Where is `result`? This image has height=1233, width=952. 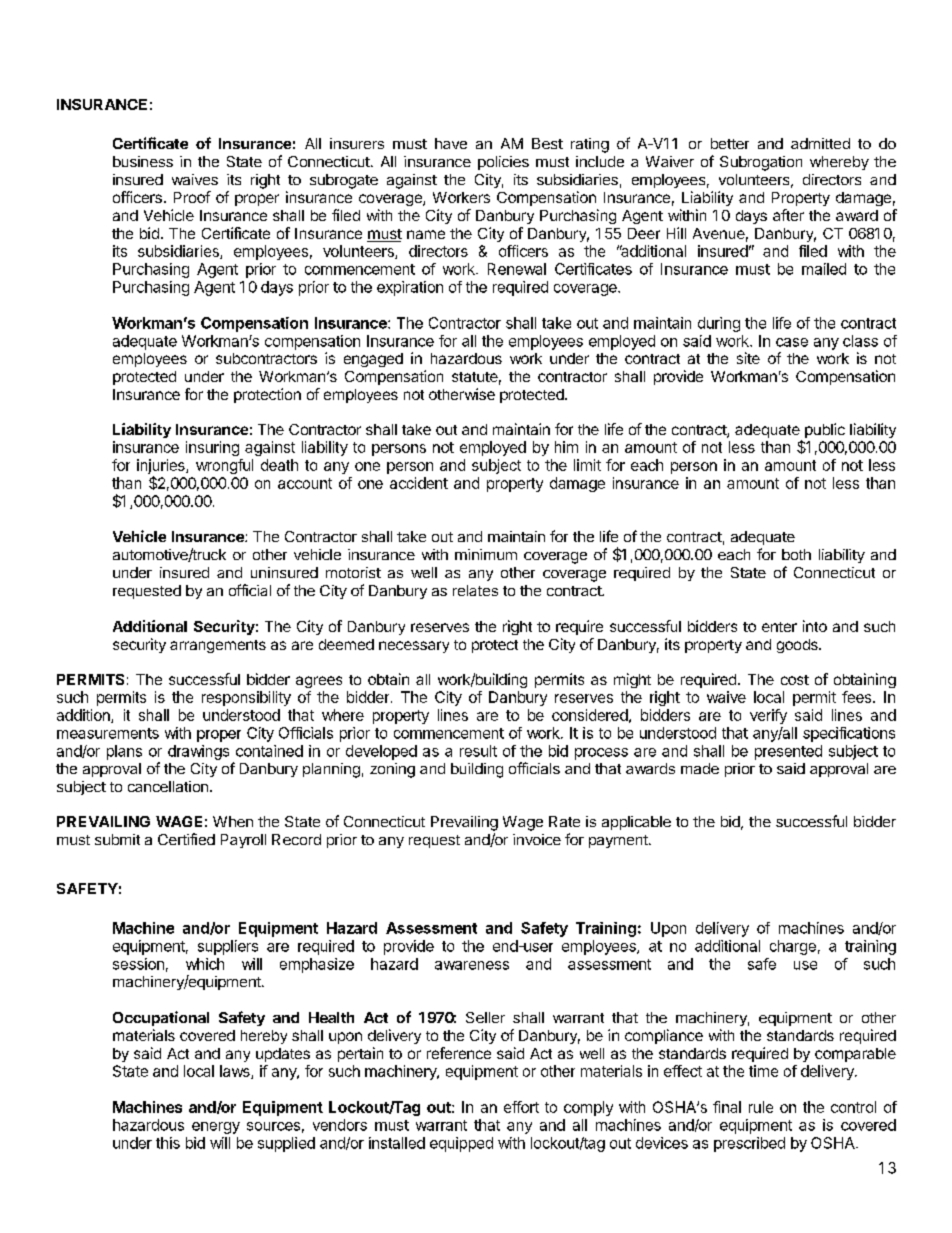 result is located at coordinates (478, 751).
